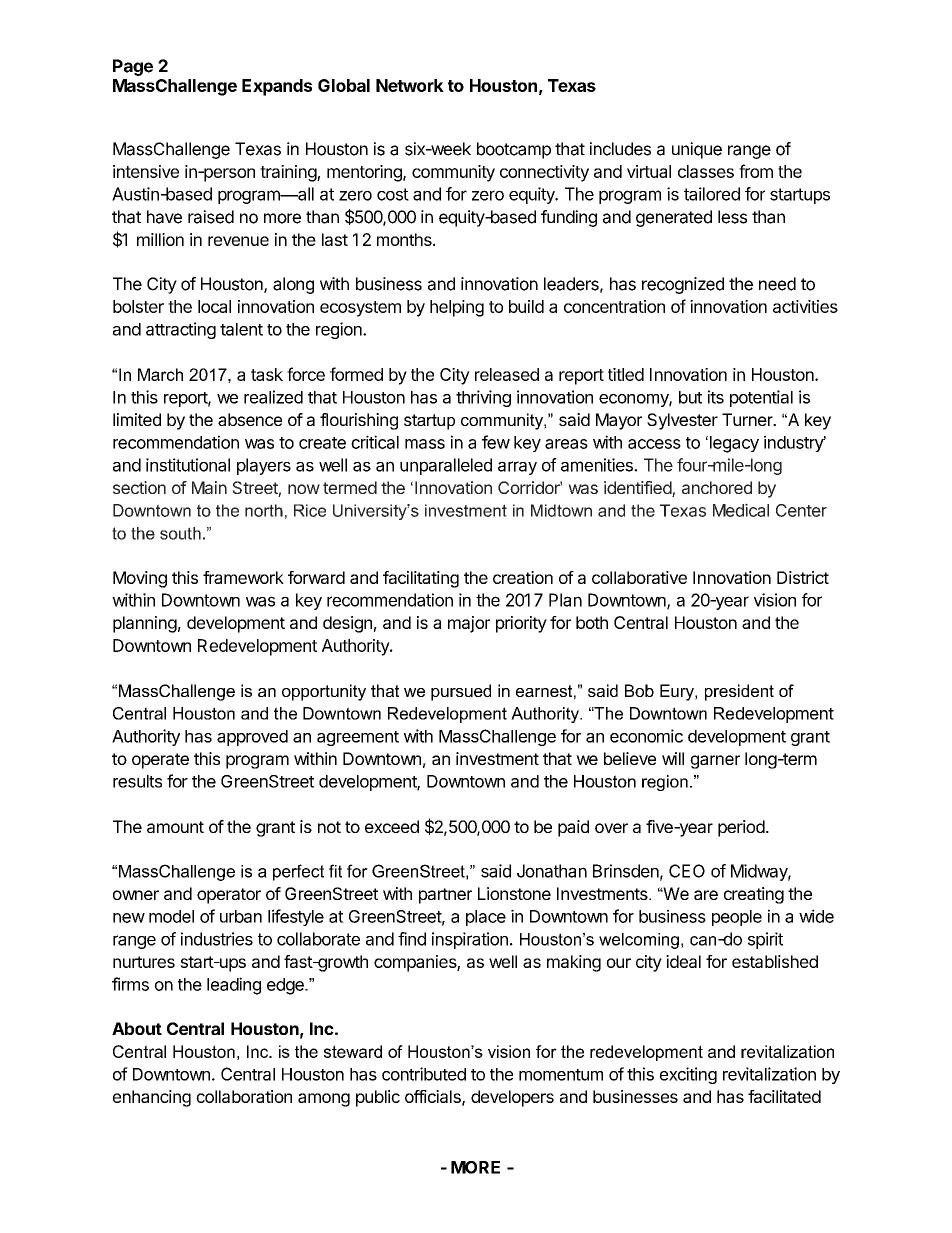 Image resolution: width=952 pixels, height=1233 pixels. Describe the element at coordinates (410, 85) in the document. I see `Network` at that location.
